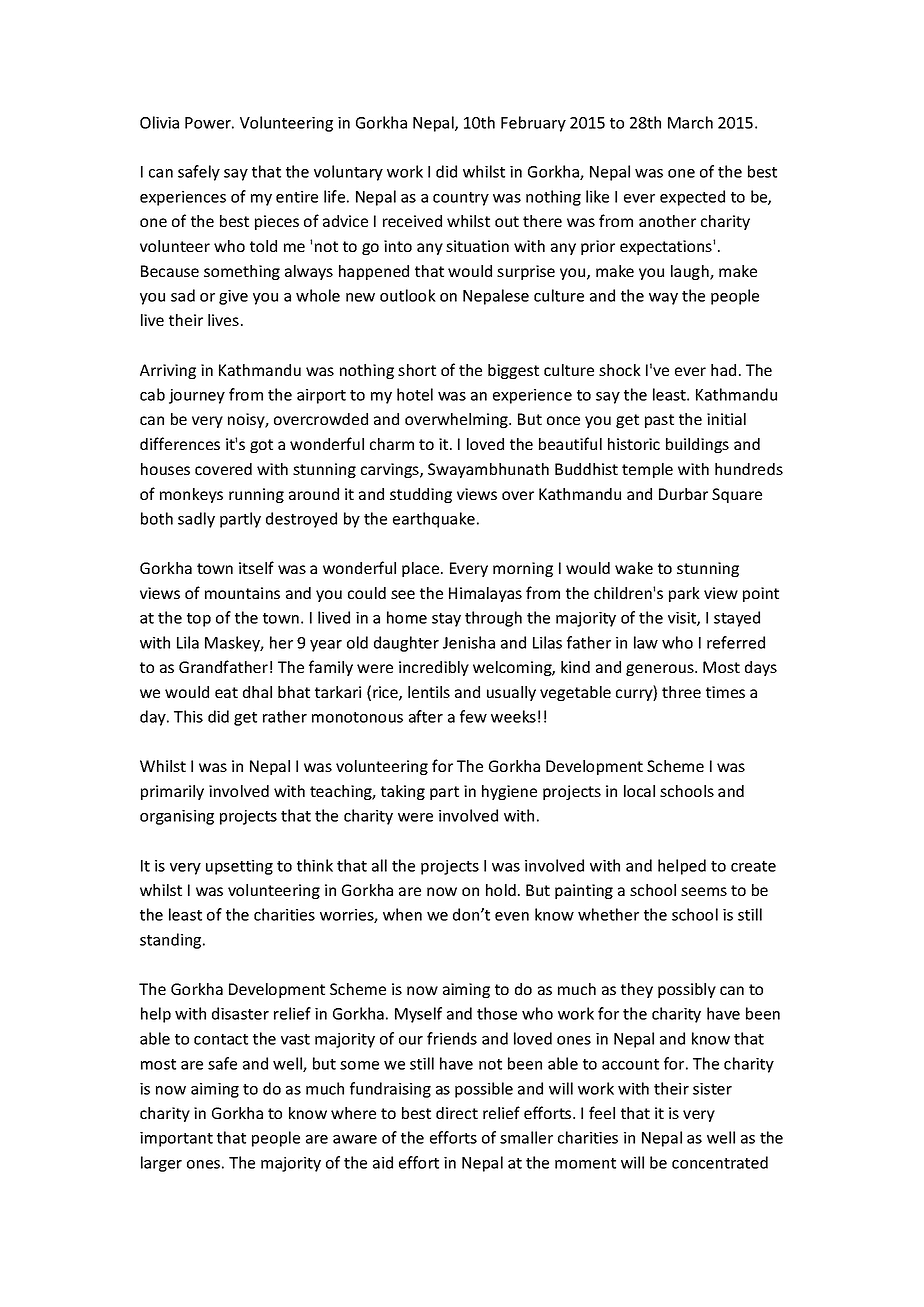 This screenshot has height=1307, width=924. I want to click on Olivia, so click(159, 122).
